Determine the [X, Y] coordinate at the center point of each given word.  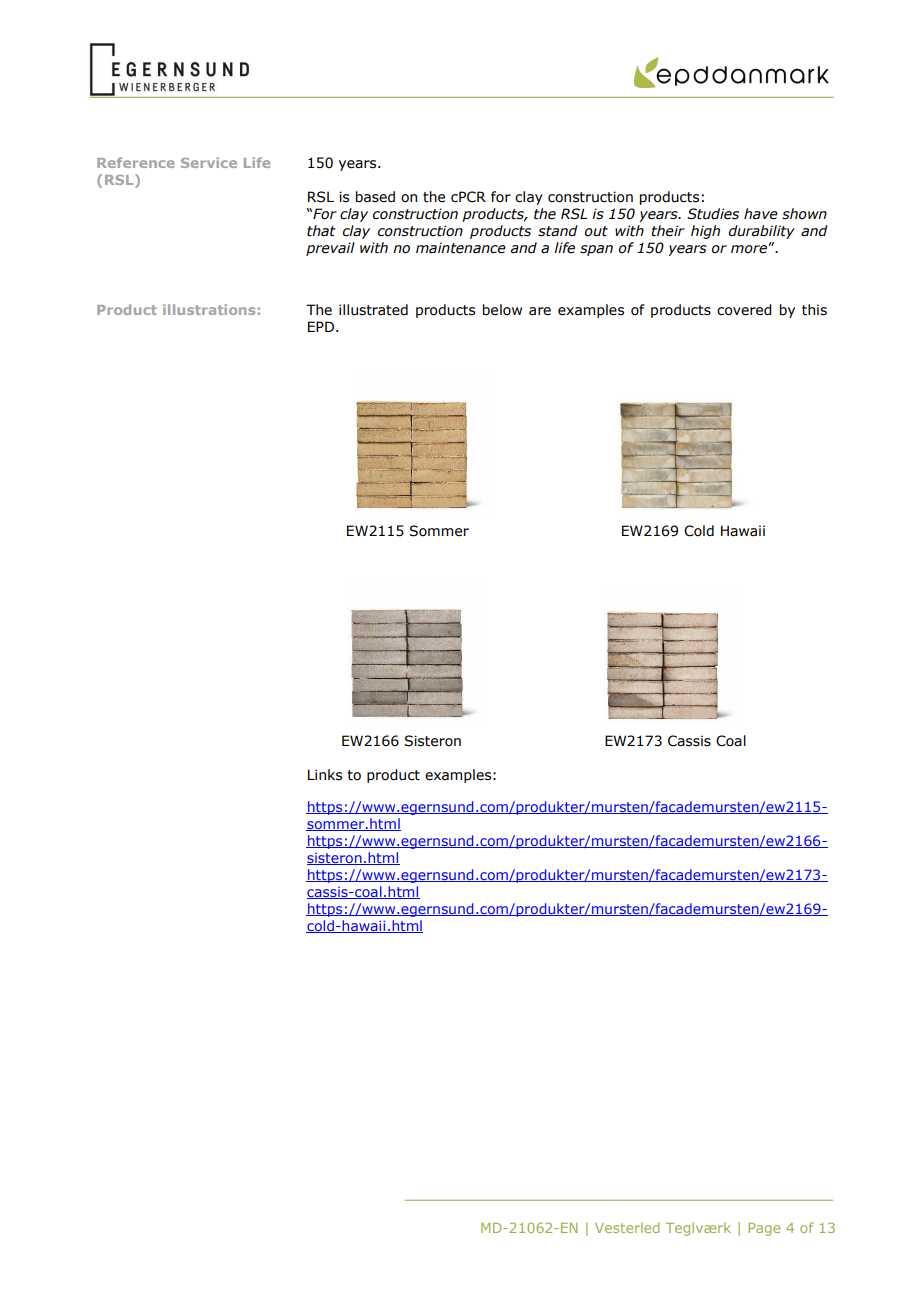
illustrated [373, 310]
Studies [713, 214]
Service [209, 162]
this [814, 310]
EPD [321, 326]
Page [764, 1229]
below [502, 310]
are [540, 311]
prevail [330, 249]
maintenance [461, 248]
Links [325, 775]
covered [744, 310]
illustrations [209, 309]
